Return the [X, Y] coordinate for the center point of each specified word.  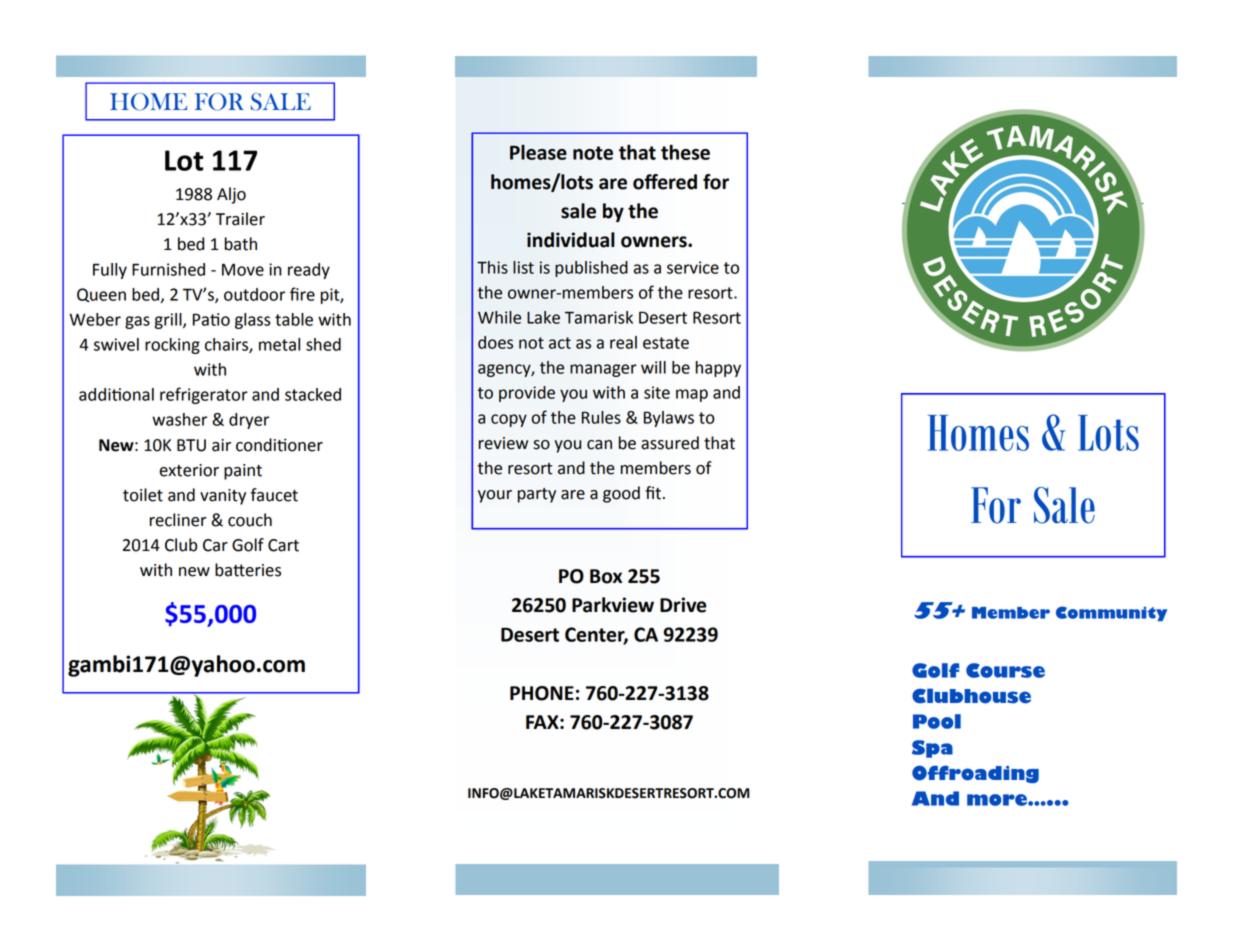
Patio [211, 319]
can [599, 445]
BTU [191, 445]
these [685, 152]
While [499, 317]
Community [1111, 613]
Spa [932, 749]
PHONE [542, 693]
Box [606, 576]
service [693, 267]
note [593, 153]
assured [670, 443]
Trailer [240, 219]
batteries [248, 570]
